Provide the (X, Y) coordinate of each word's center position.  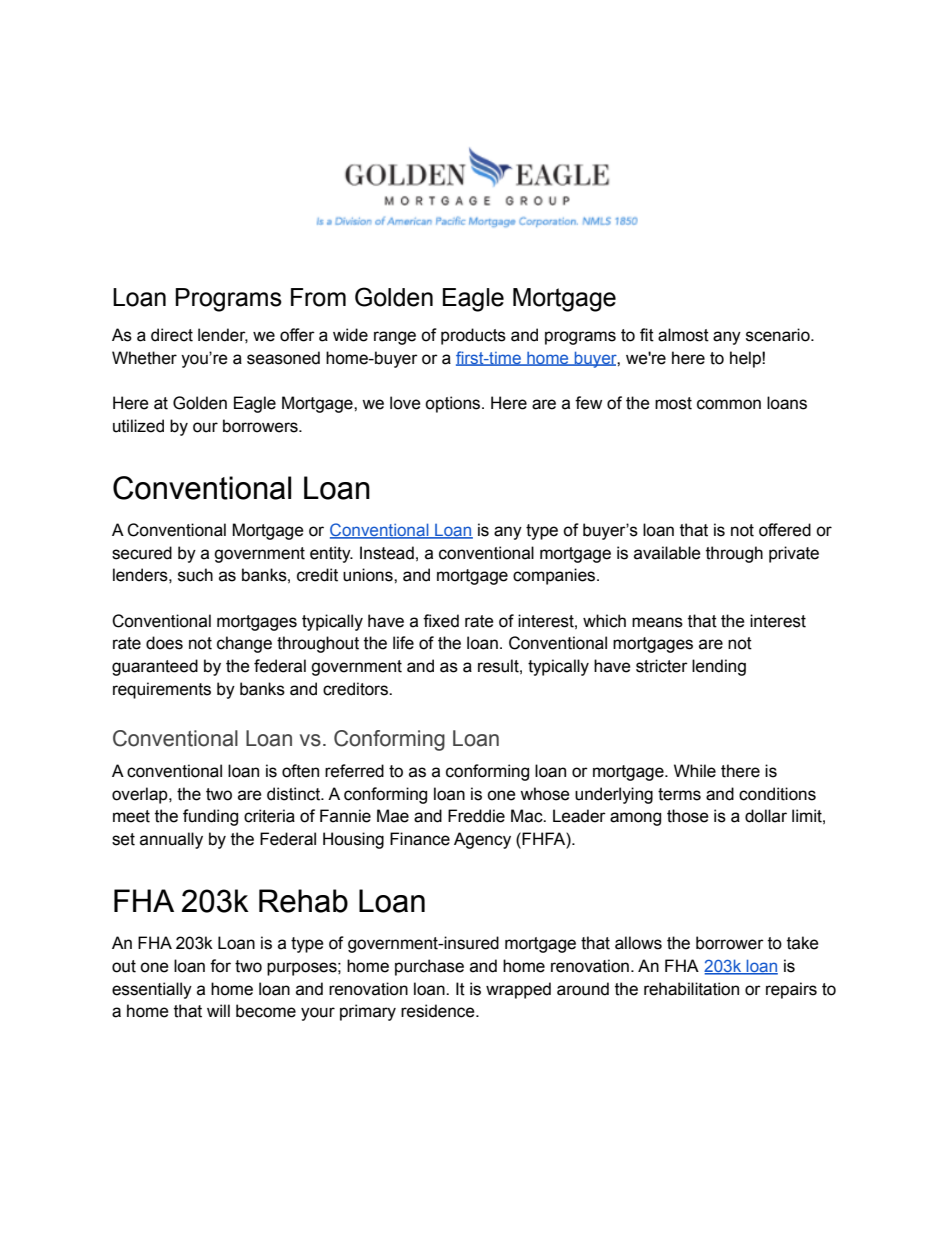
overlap (141, 795)
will (218, 1010)
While (695, 771)
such (195, 575)
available (667, 553)
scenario (779, 335)
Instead (387, 553)
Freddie (476, 816)
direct (172, 335)
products (473, 336)
